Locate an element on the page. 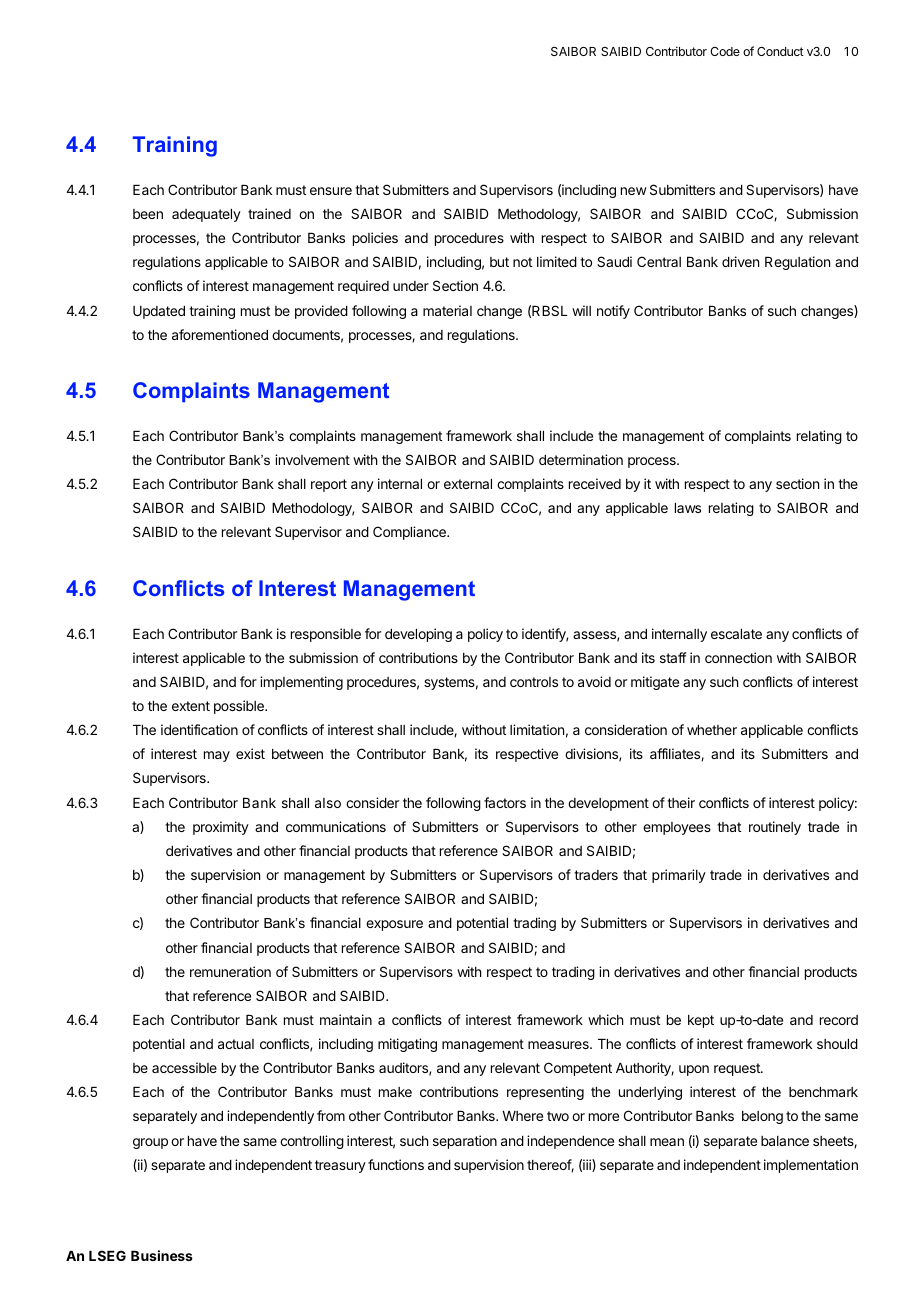 This page has width=924, height=1309. primarily is located at coordinates (679, 876).
